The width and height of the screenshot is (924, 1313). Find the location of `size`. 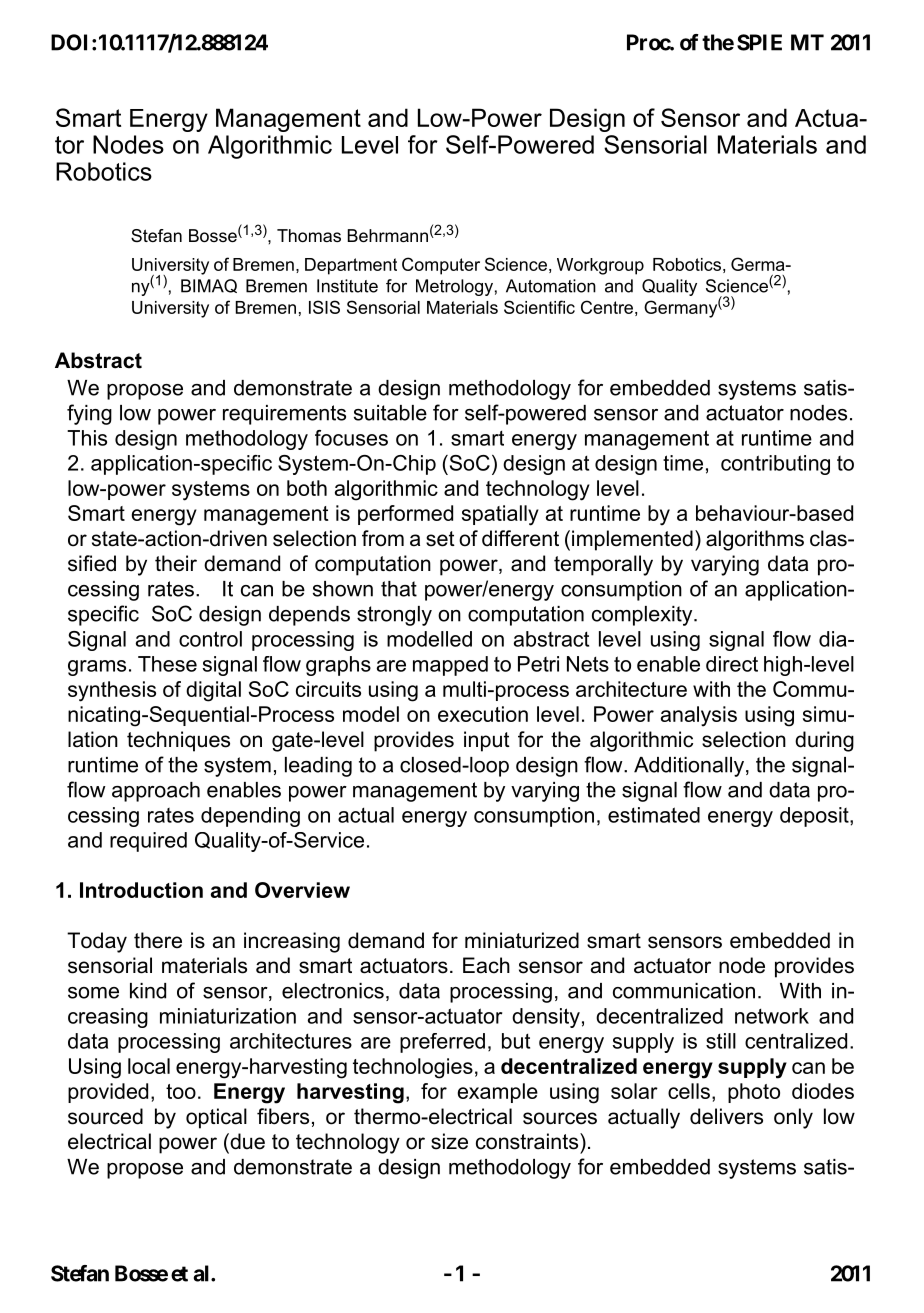

size is located at coordinates (449, 1141).
